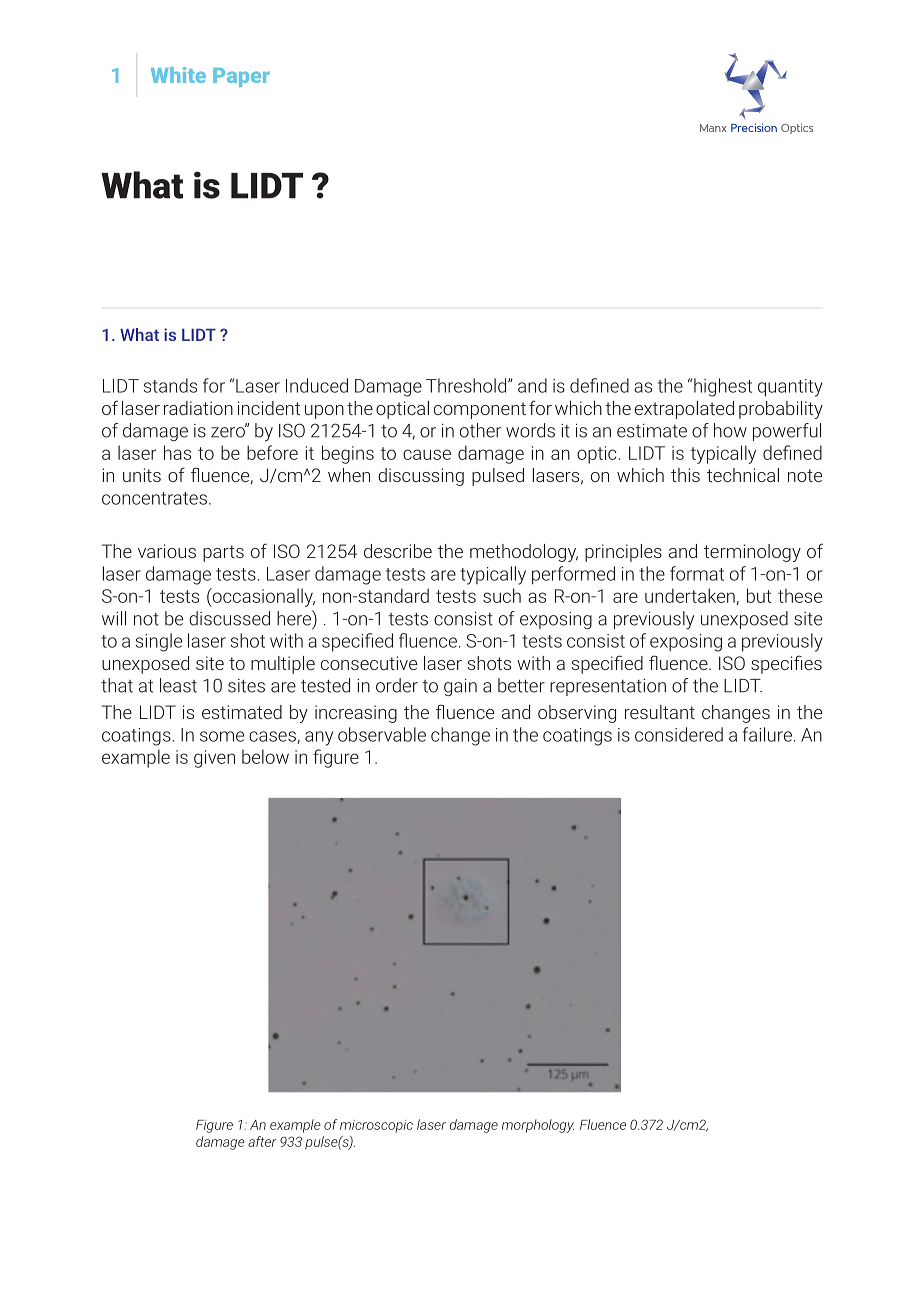  Describe the element at coordinates (178, 75) in the image. I see `White` at that location.
